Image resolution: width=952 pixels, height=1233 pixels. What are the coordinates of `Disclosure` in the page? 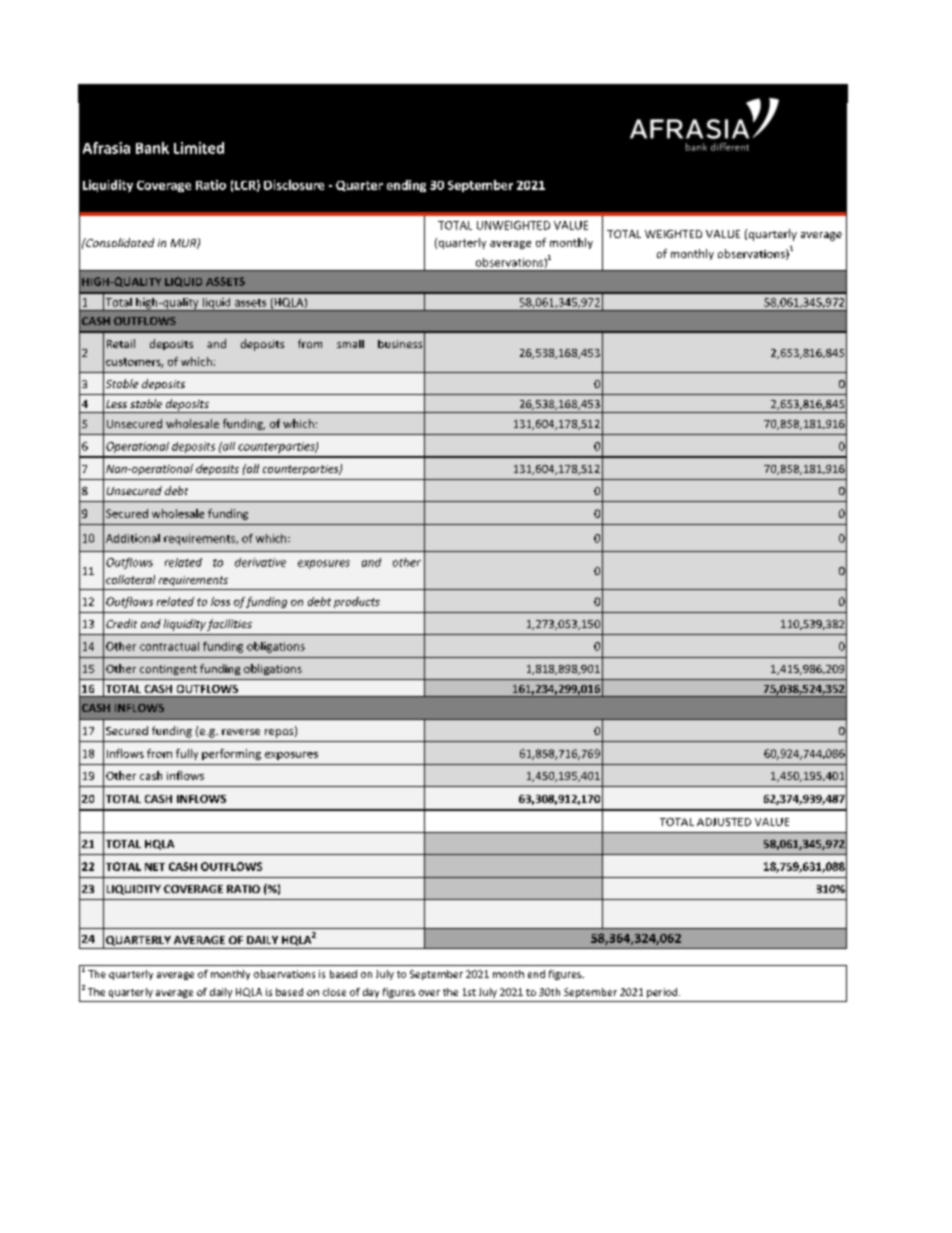 It's located at (294, 185).
